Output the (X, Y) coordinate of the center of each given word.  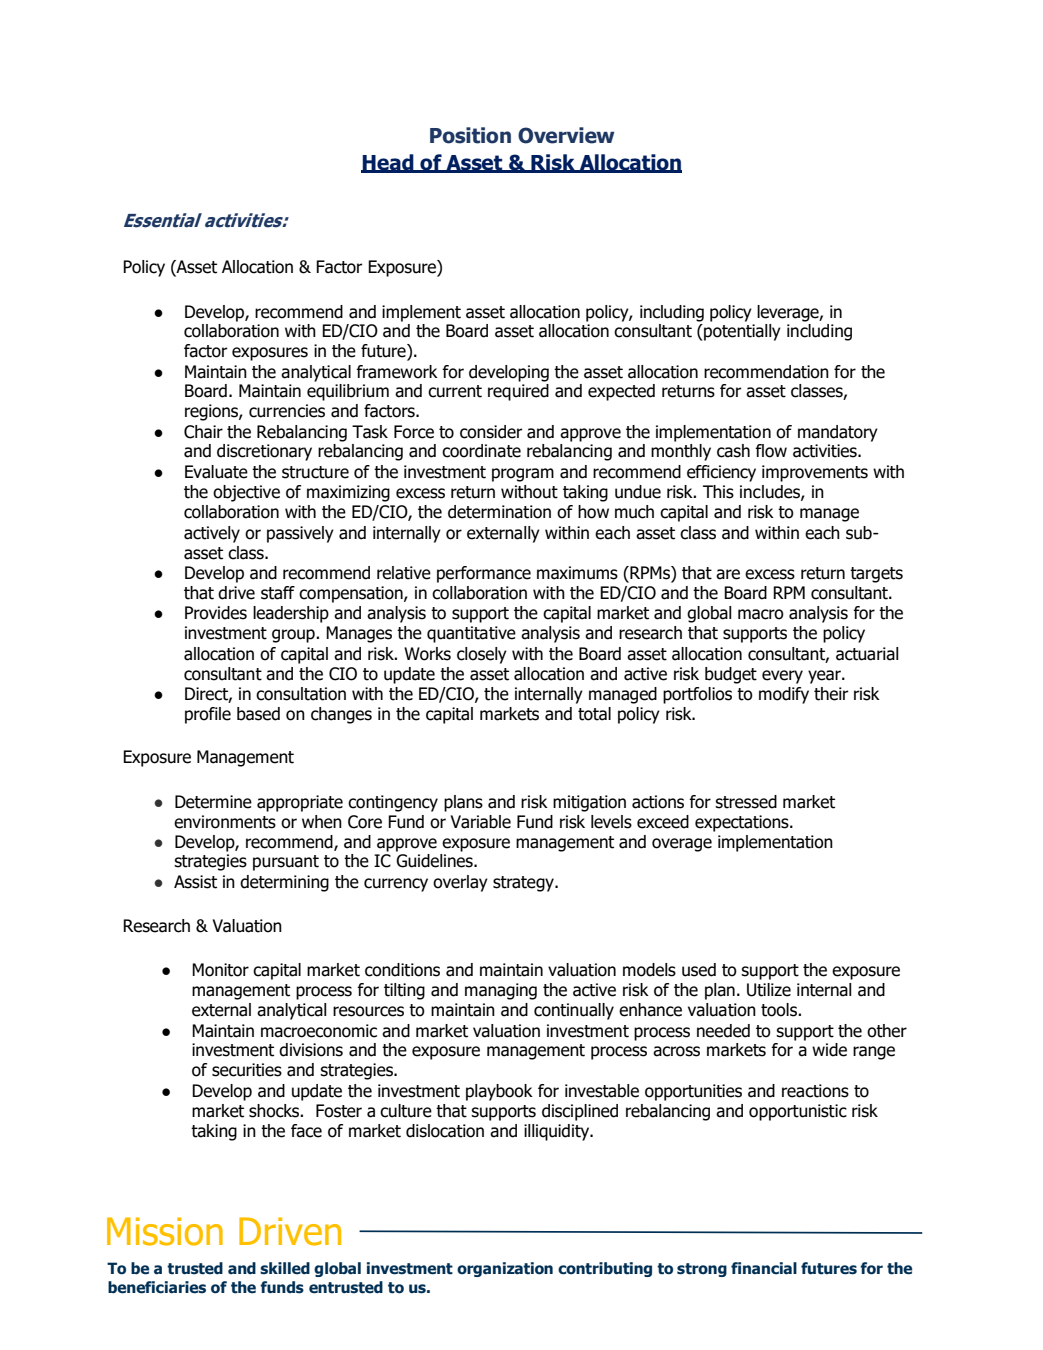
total (594, 714)
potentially (741, 332)
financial (764, 1268)
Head (388, 163)
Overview (566, 135)
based (258, 714)
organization (505, 1269)
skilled (285, 1268)
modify (784, 695)
